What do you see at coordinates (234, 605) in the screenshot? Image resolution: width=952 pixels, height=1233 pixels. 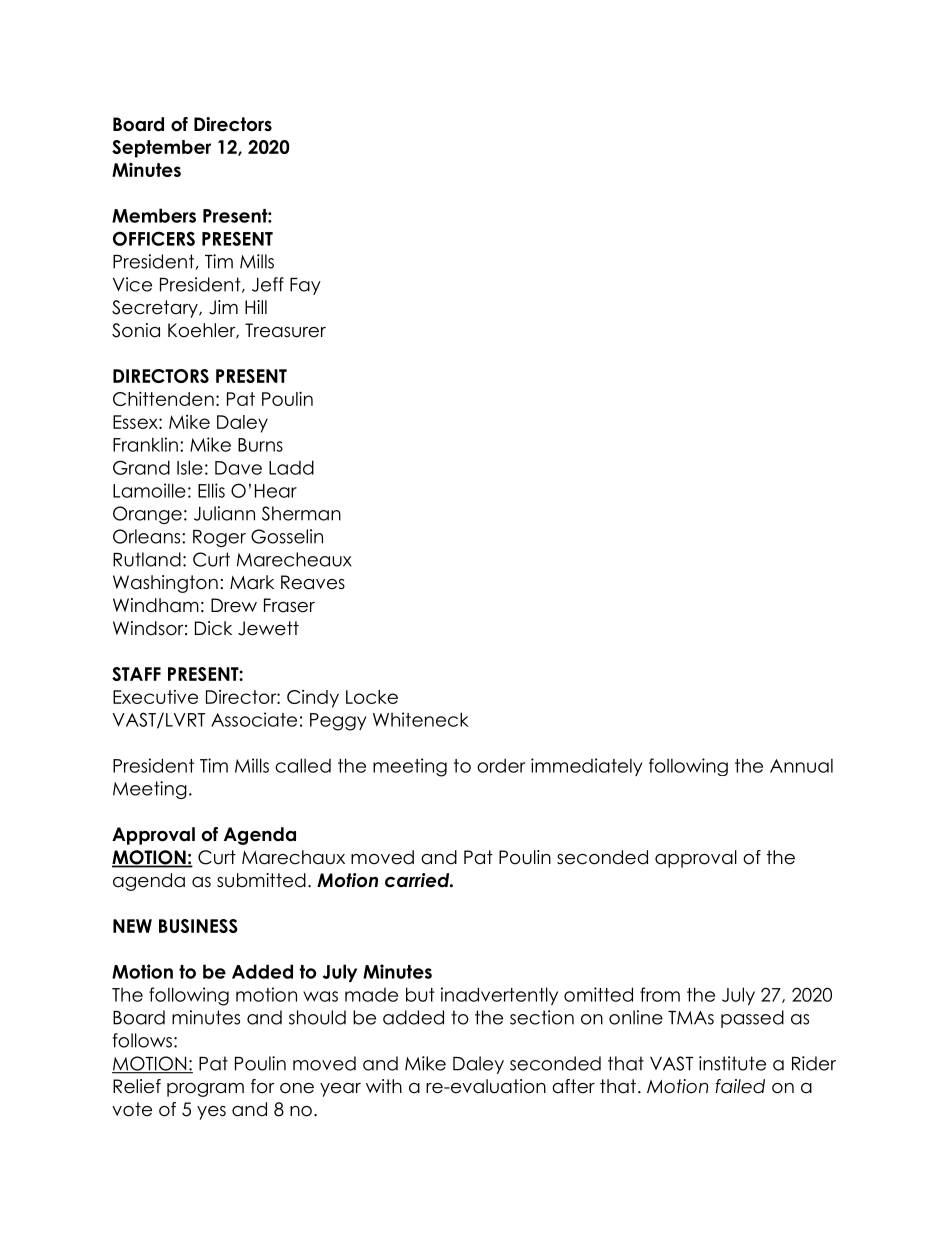 I see `Drew` at bounding box center [234, 605].
